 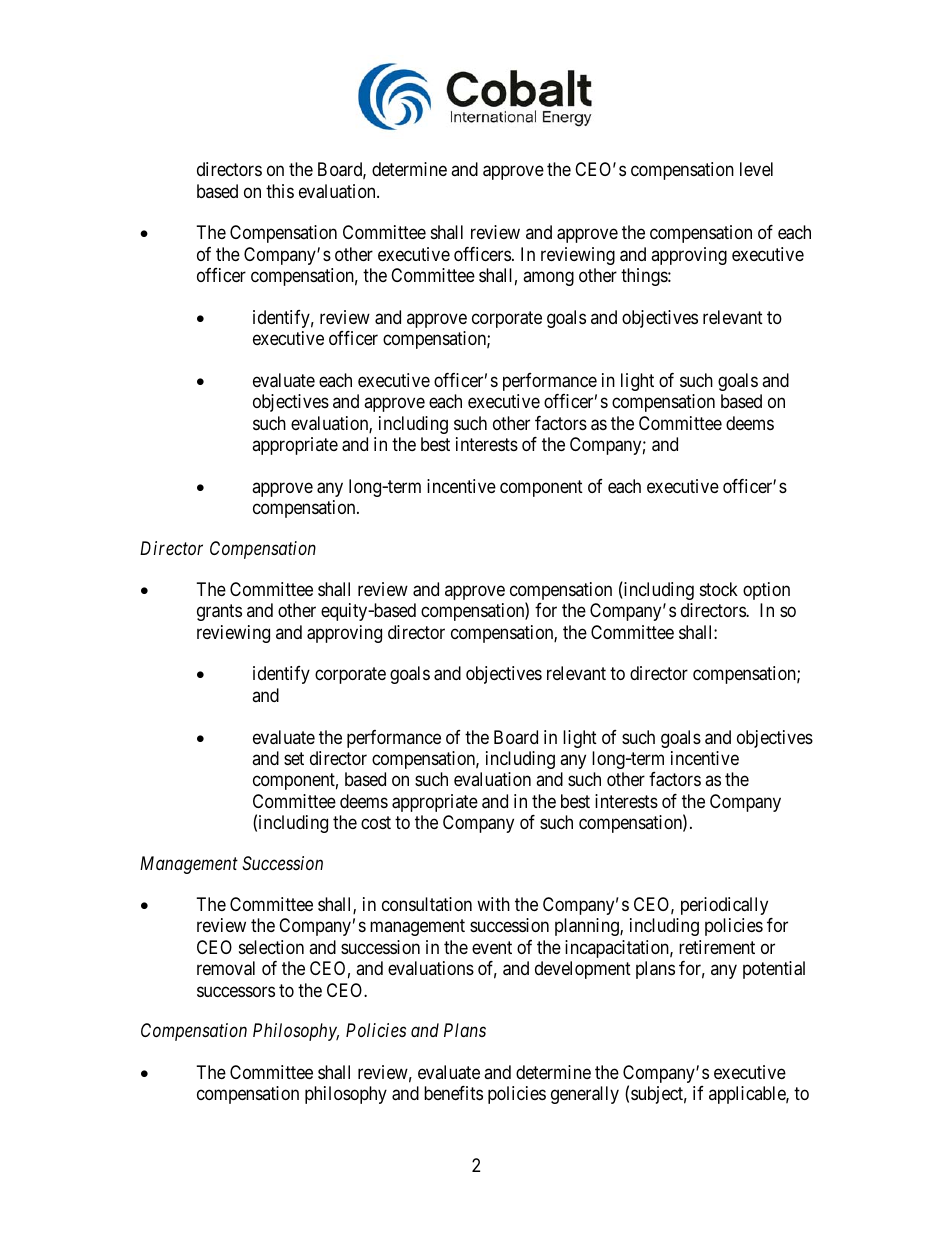 What do you see at coordinates (719, 589) in the screenshot?
I see `stock` at bounding box center [719, 589].
